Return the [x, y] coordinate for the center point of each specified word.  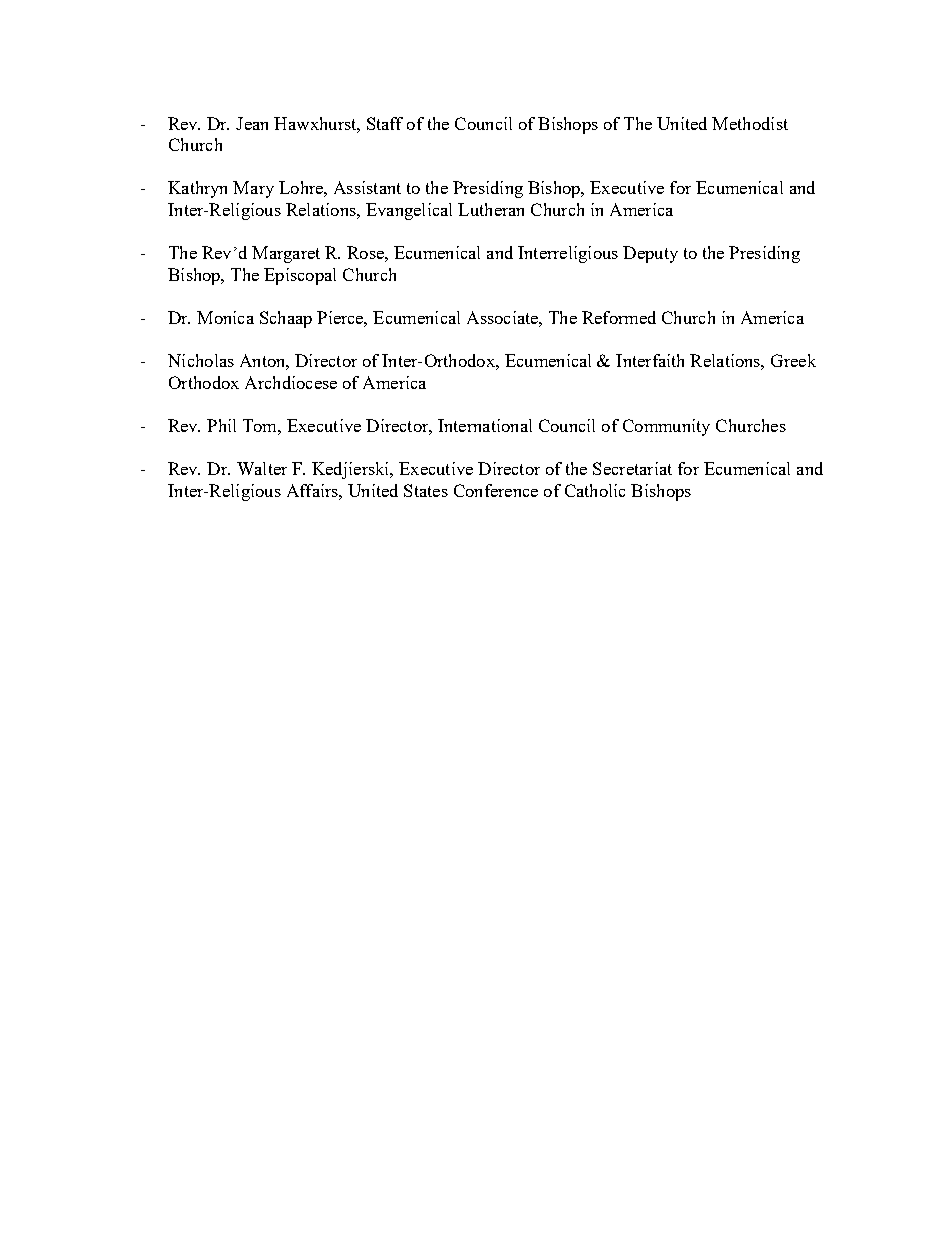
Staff [385, 123]
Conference [496, 490]
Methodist [750, 123]
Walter [262, 468]
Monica [225, 317]
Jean [252, 123]
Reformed [619, 317]
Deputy [650, 254]
